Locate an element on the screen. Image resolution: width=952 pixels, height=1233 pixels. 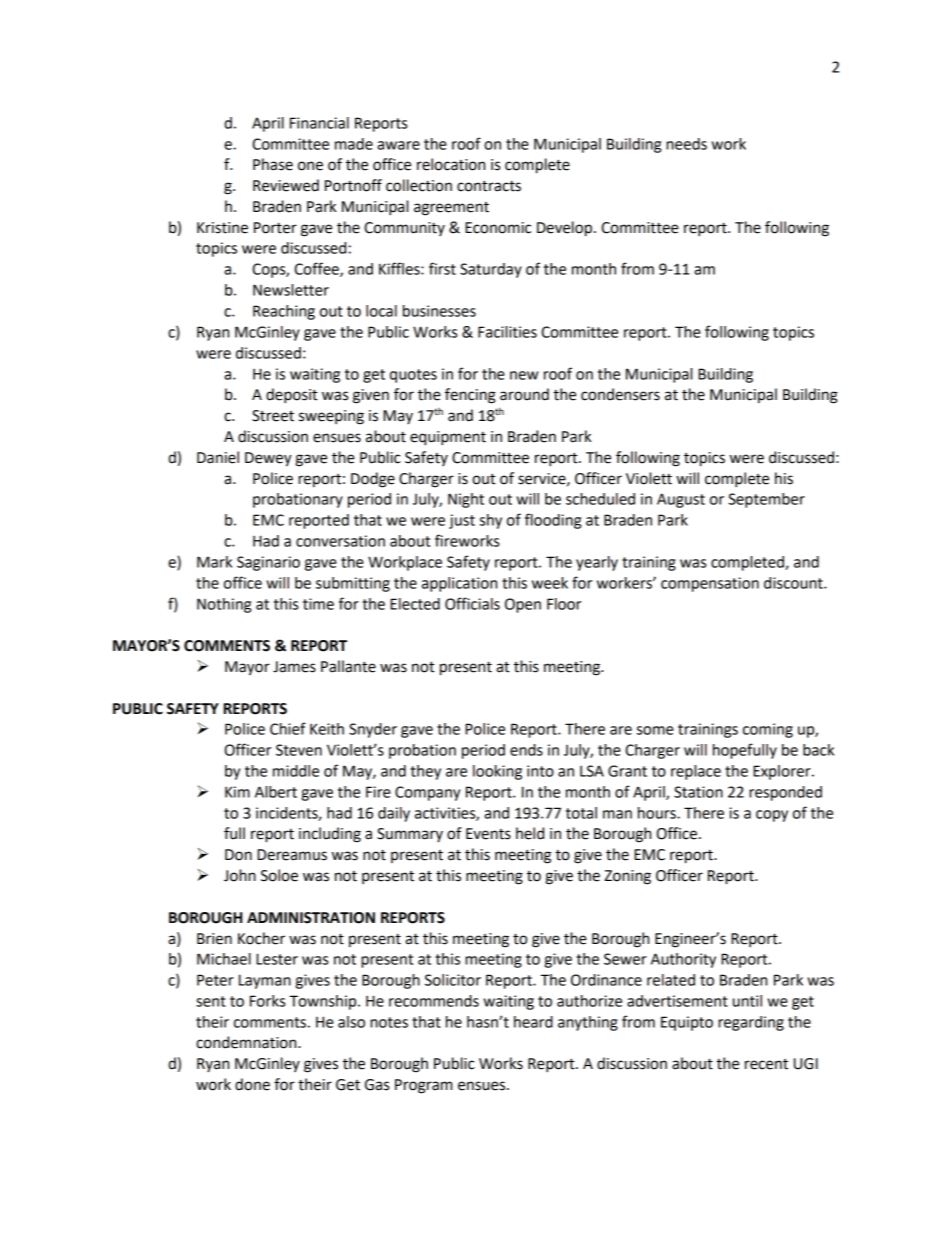
deposit is located at coordinates (292, 396).
